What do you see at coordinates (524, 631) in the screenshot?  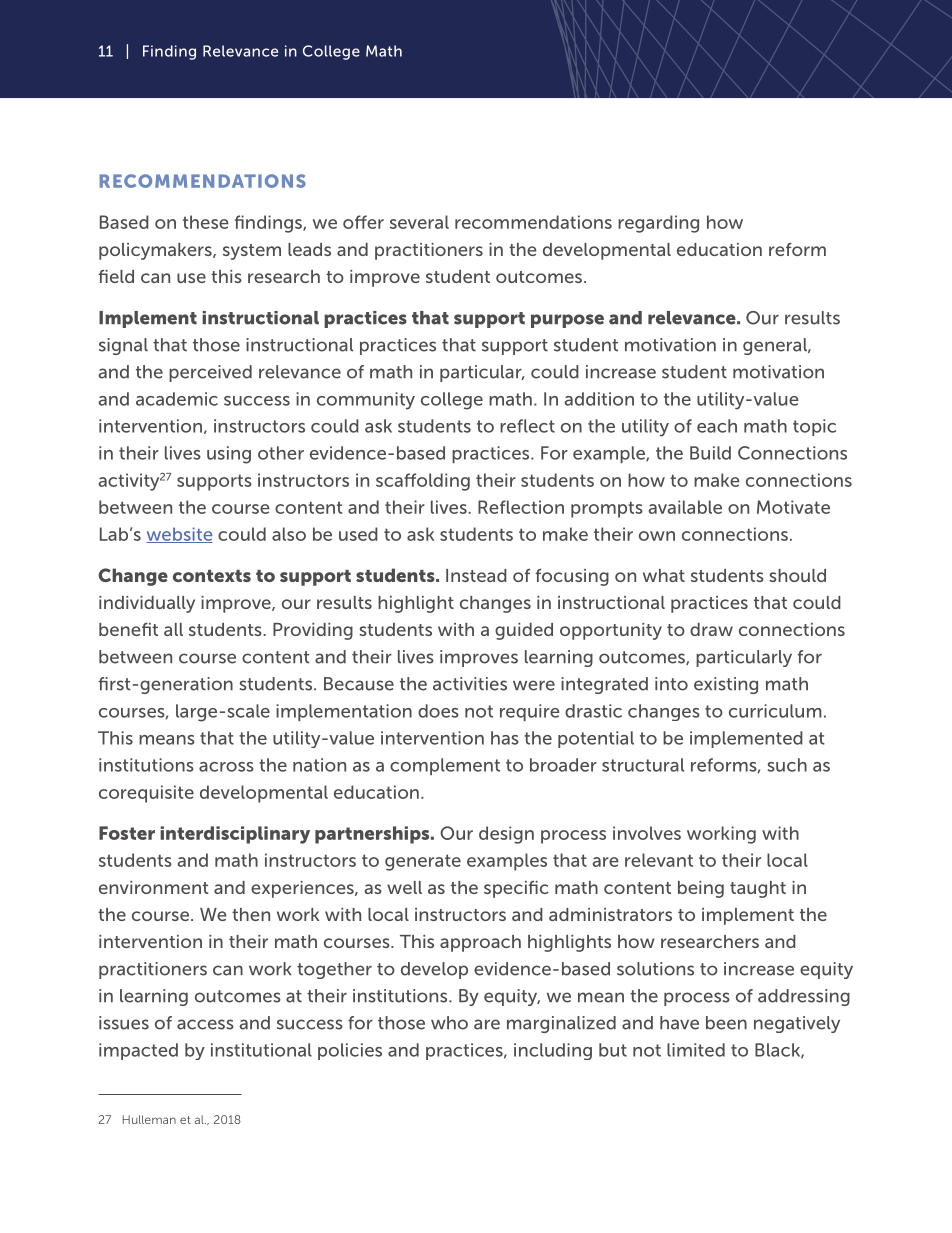 I see `guided` at bounding box center [524, 631].
